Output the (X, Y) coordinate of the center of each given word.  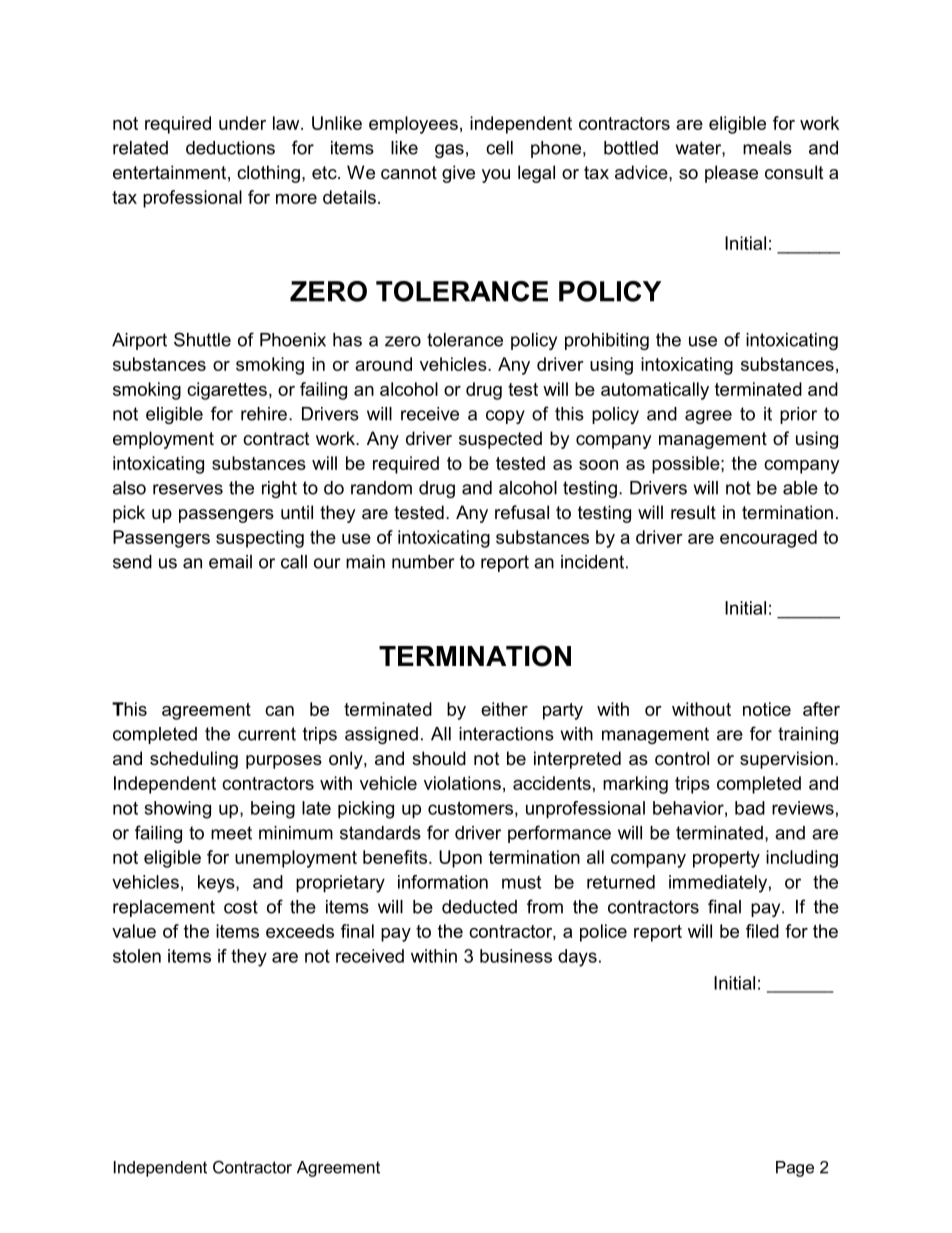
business (516, 956)
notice (767, 709)
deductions (230, 148)
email (230, 562)
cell (499, 148)
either (504, 709)
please (731, 174)
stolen (137, 956)
